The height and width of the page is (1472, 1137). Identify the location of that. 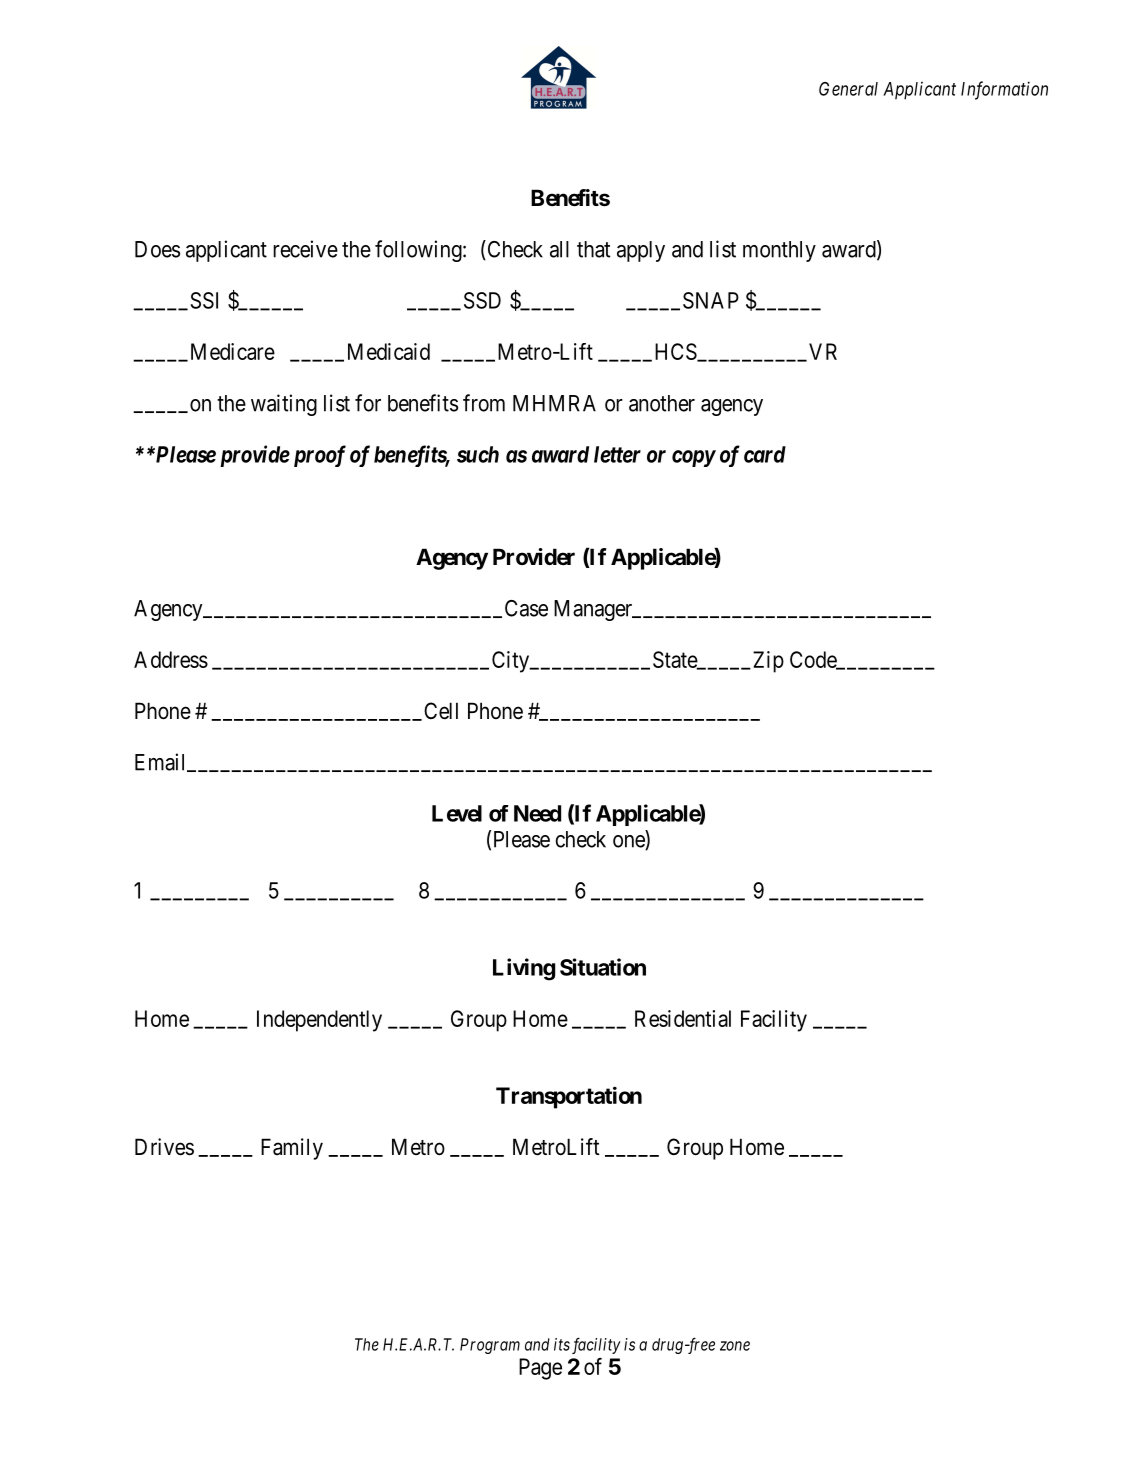
(593, 249).
